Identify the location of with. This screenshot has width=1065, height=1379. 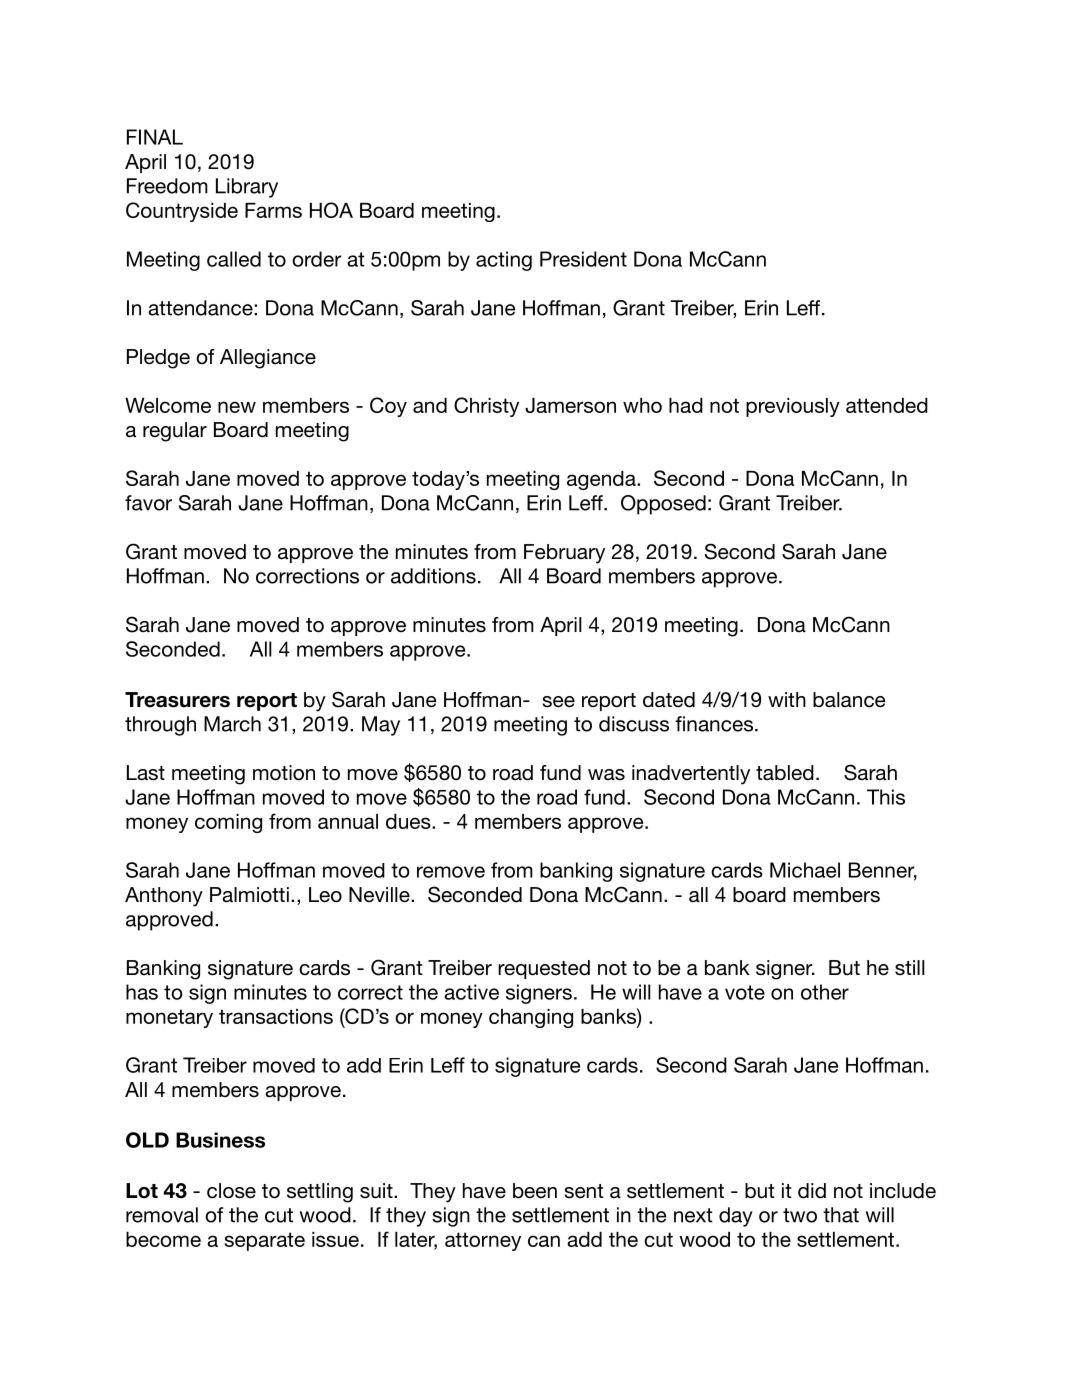
(787, 699).
